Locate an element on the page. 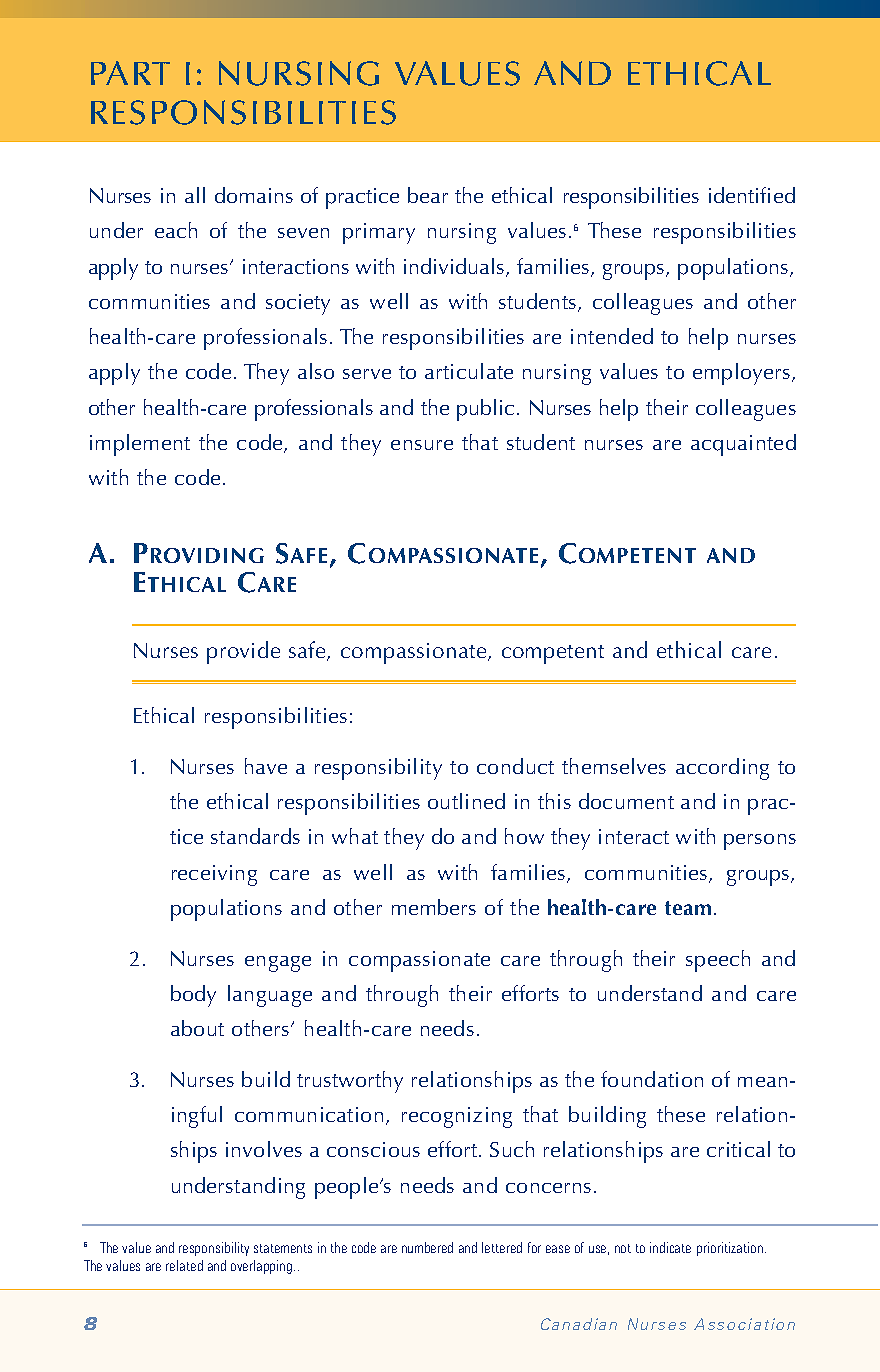 This image has width=880, height=1372. related is located at coordinates (184, 1265).
